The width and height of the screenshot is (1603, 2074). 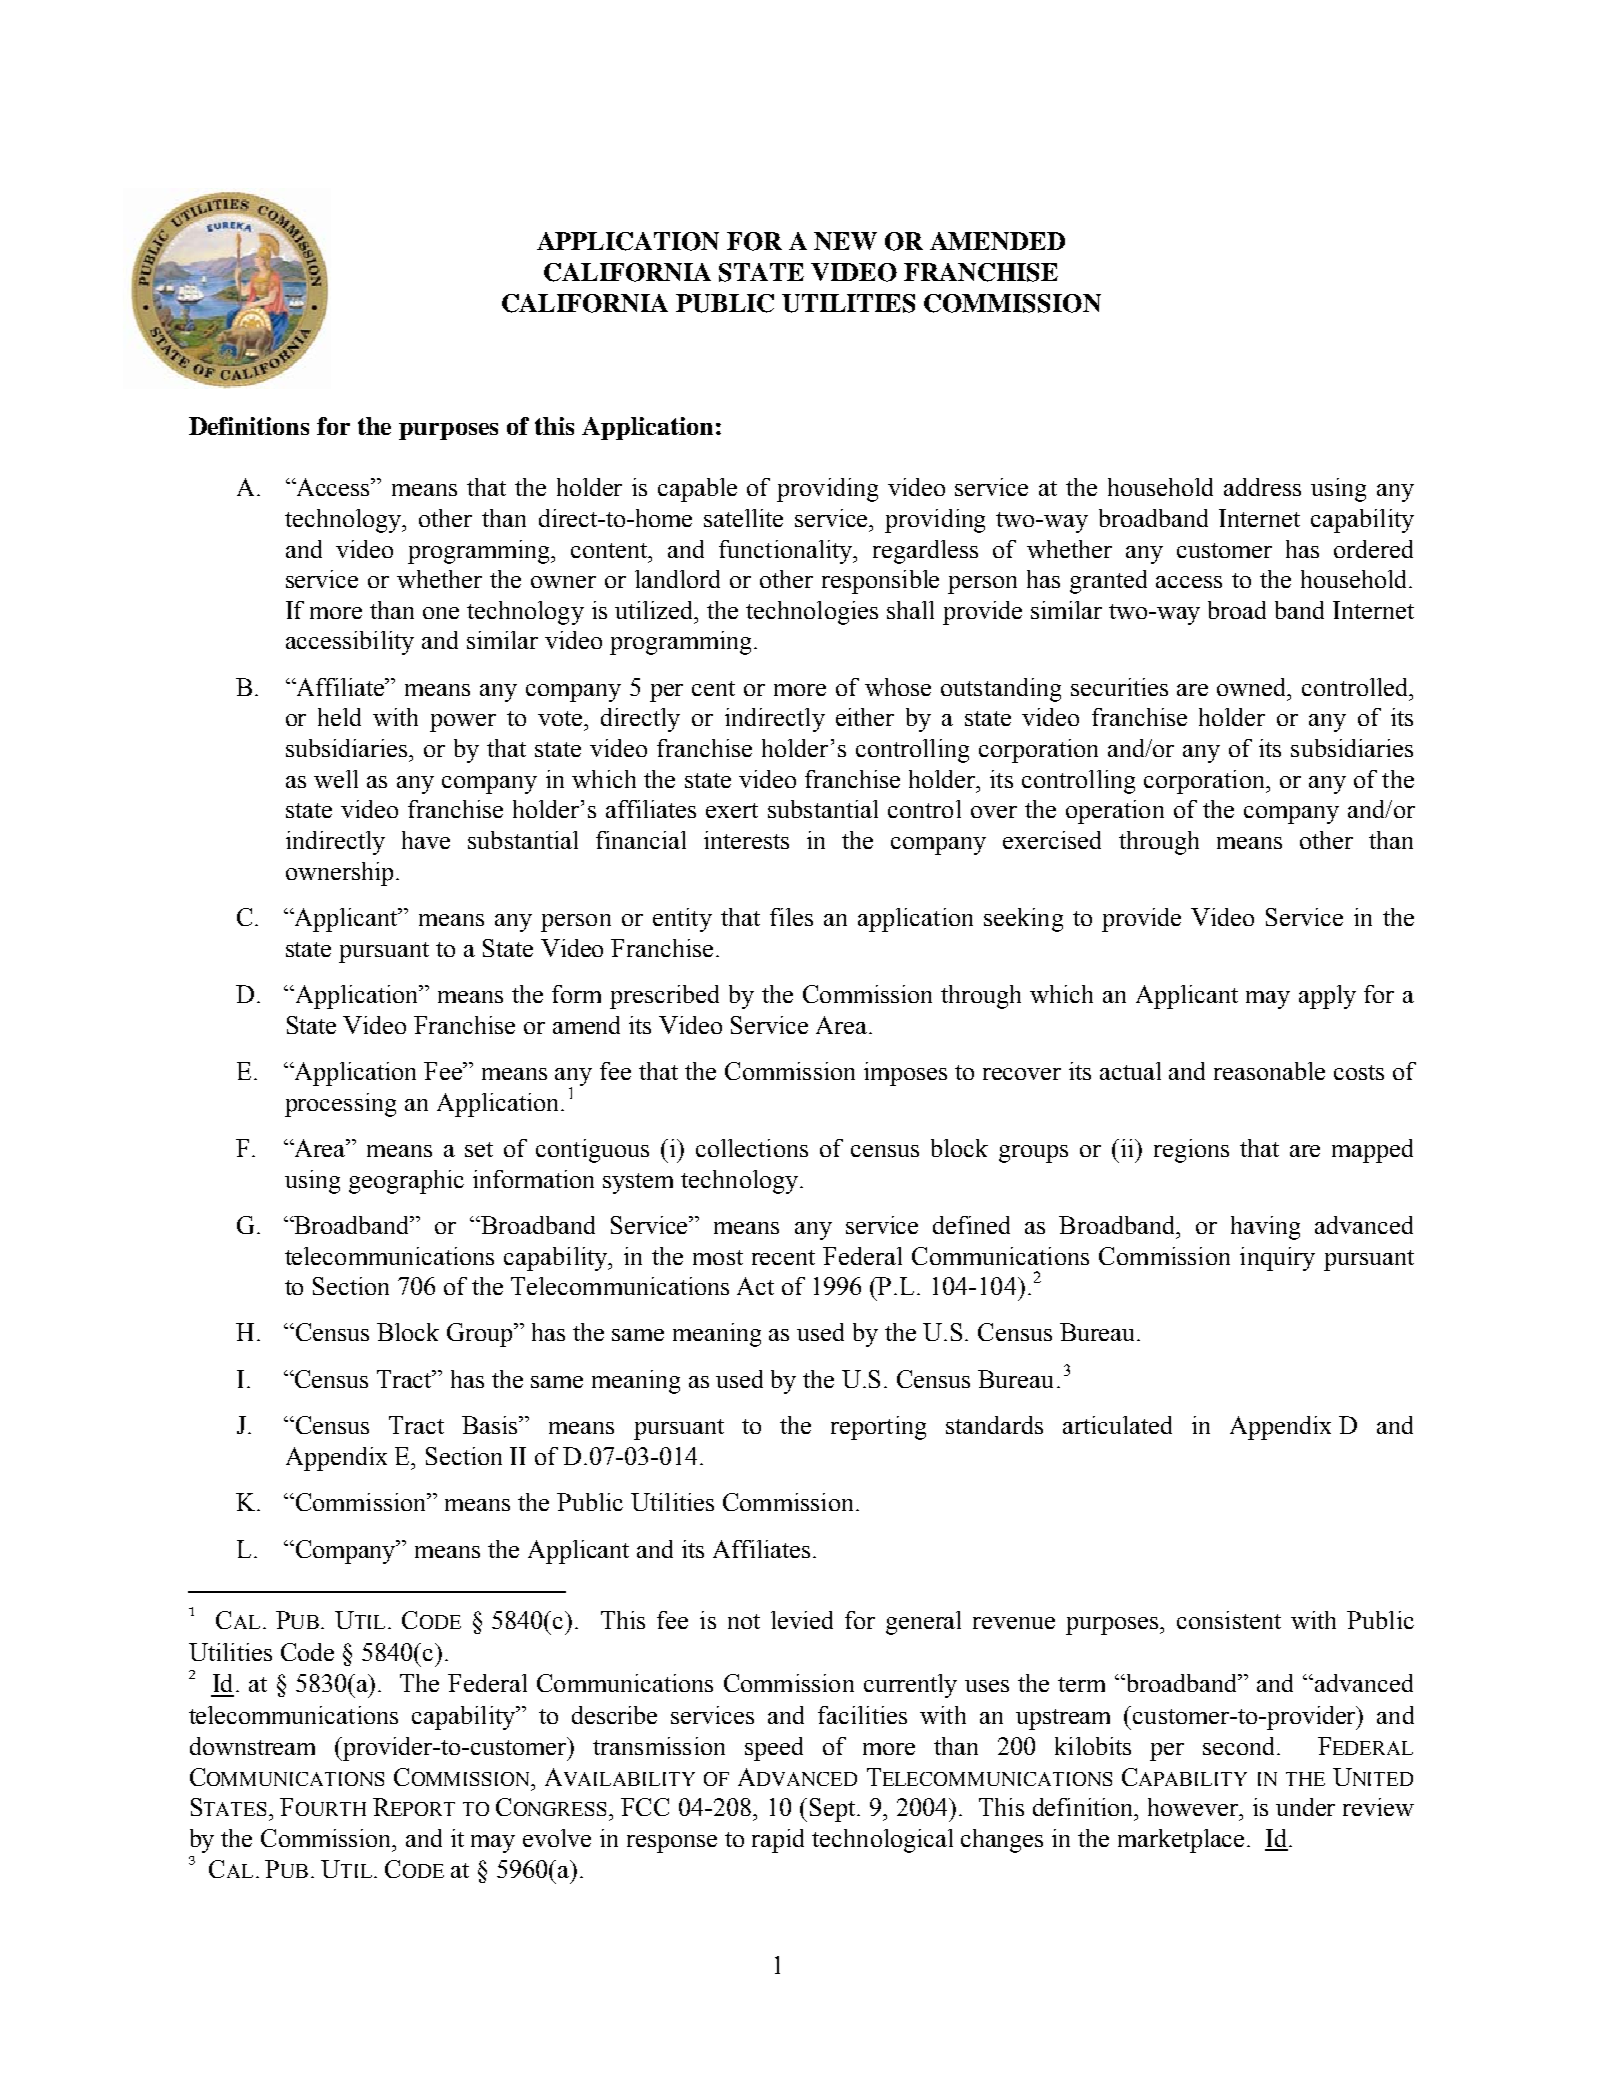 I want to click on processing, so click(x=340, y=1105).
